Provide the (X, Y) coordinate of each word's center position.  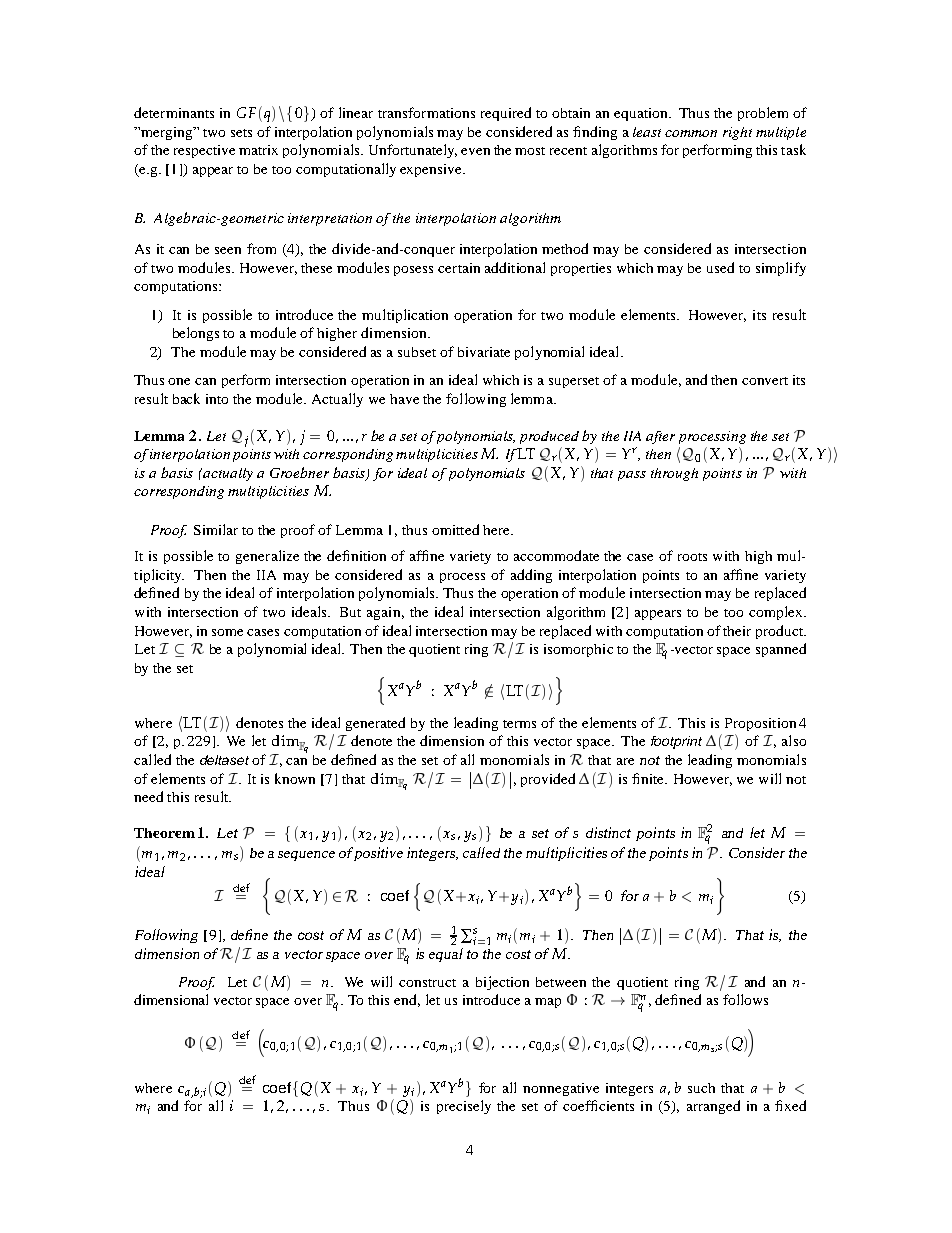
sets (241, 133)
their (737, 631)
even (475, 151)
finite (649, 778)
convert (765, 381)
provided (548, 780)
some (227, 632)
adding (531, 576)
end (407, 1000)
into (217, 399)
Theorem (164, 833)
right (737, 133)
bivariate (484, 352)
